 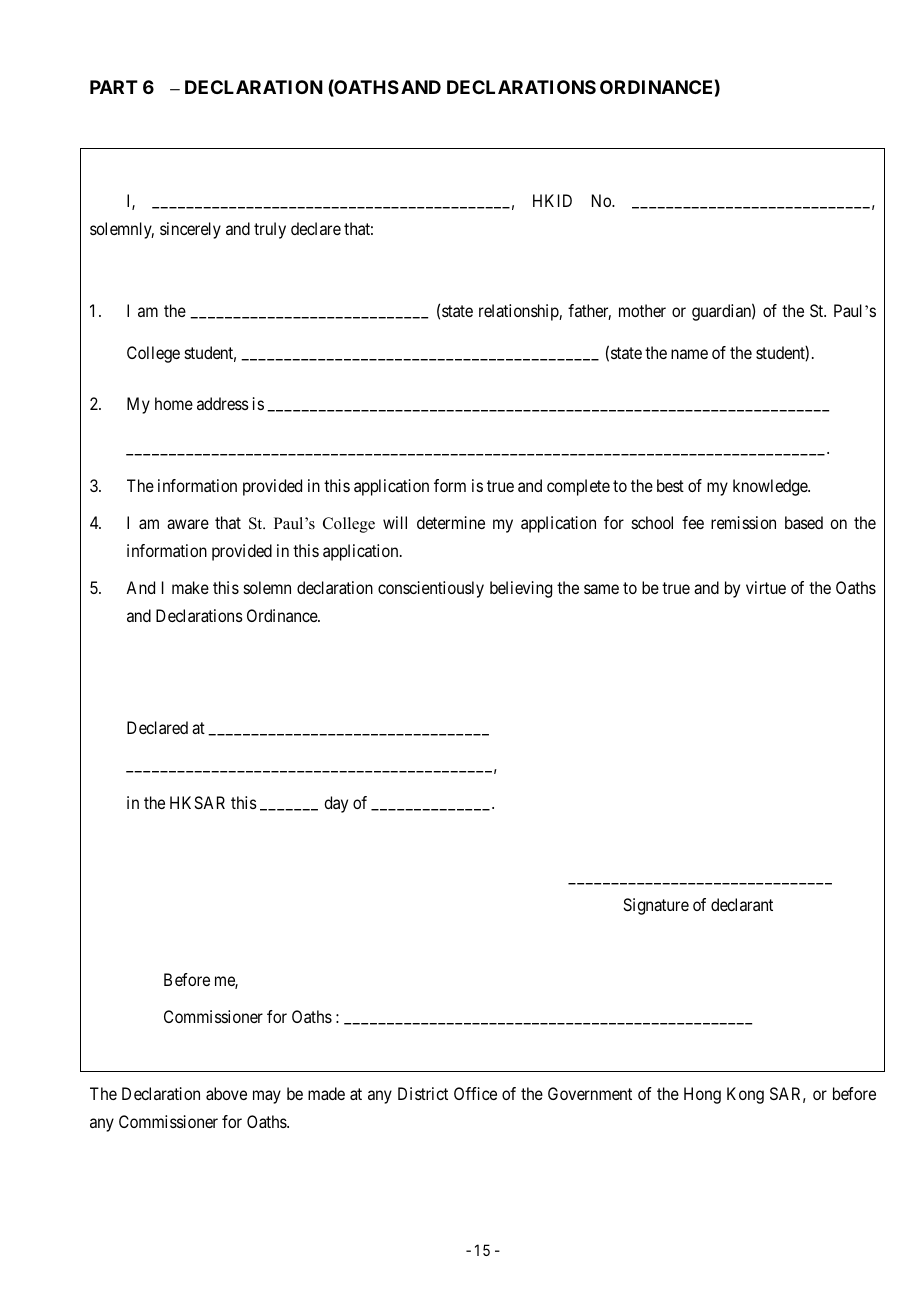 What do you see at coordinates (431, 589) in the screenshot?
I see `conscientiously` at bounding box center [431, 589].
